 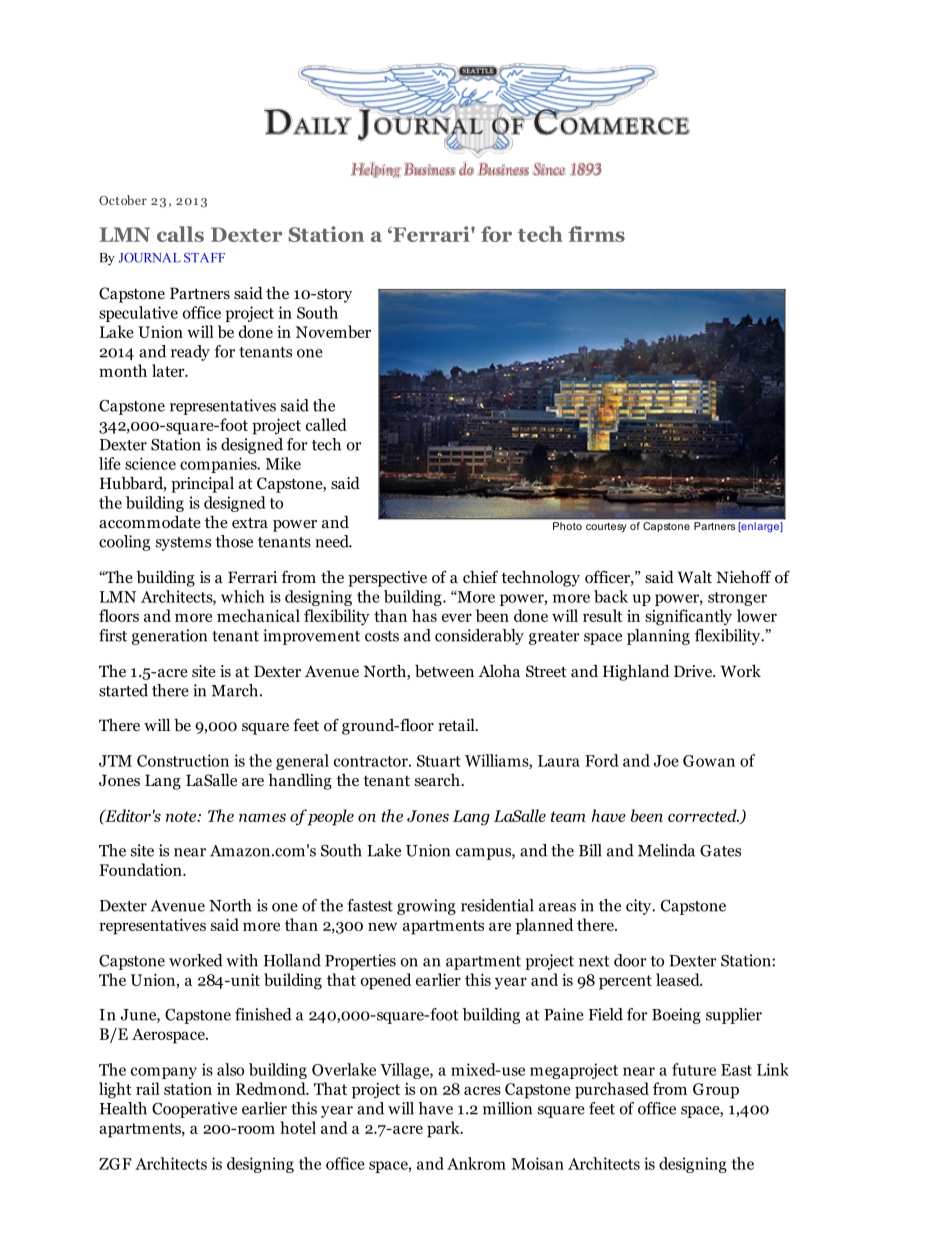 I want to click on November, so click(x=333, y=331).
